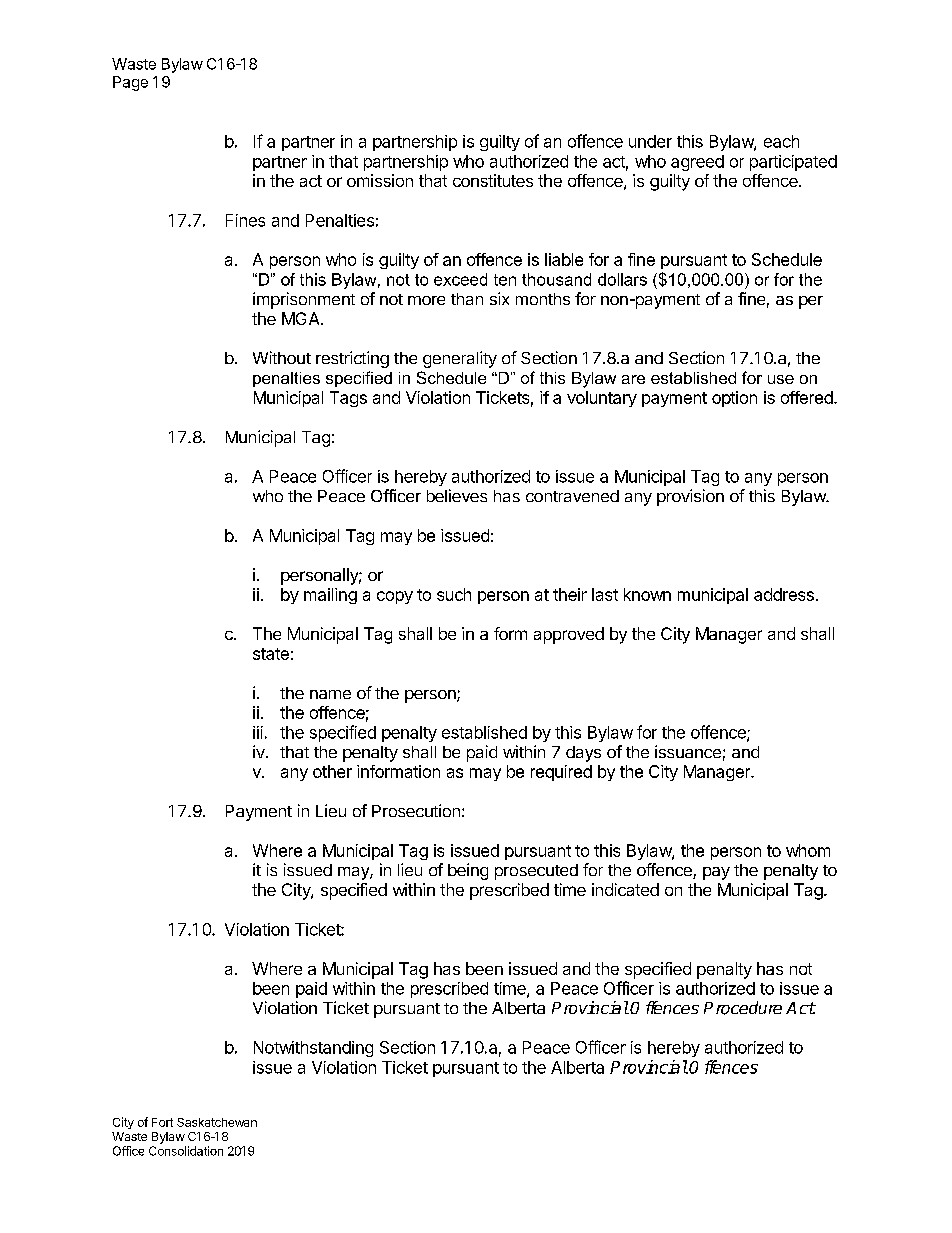 The image size is (952, 1233). I want to click on each, so click(781, 141).
